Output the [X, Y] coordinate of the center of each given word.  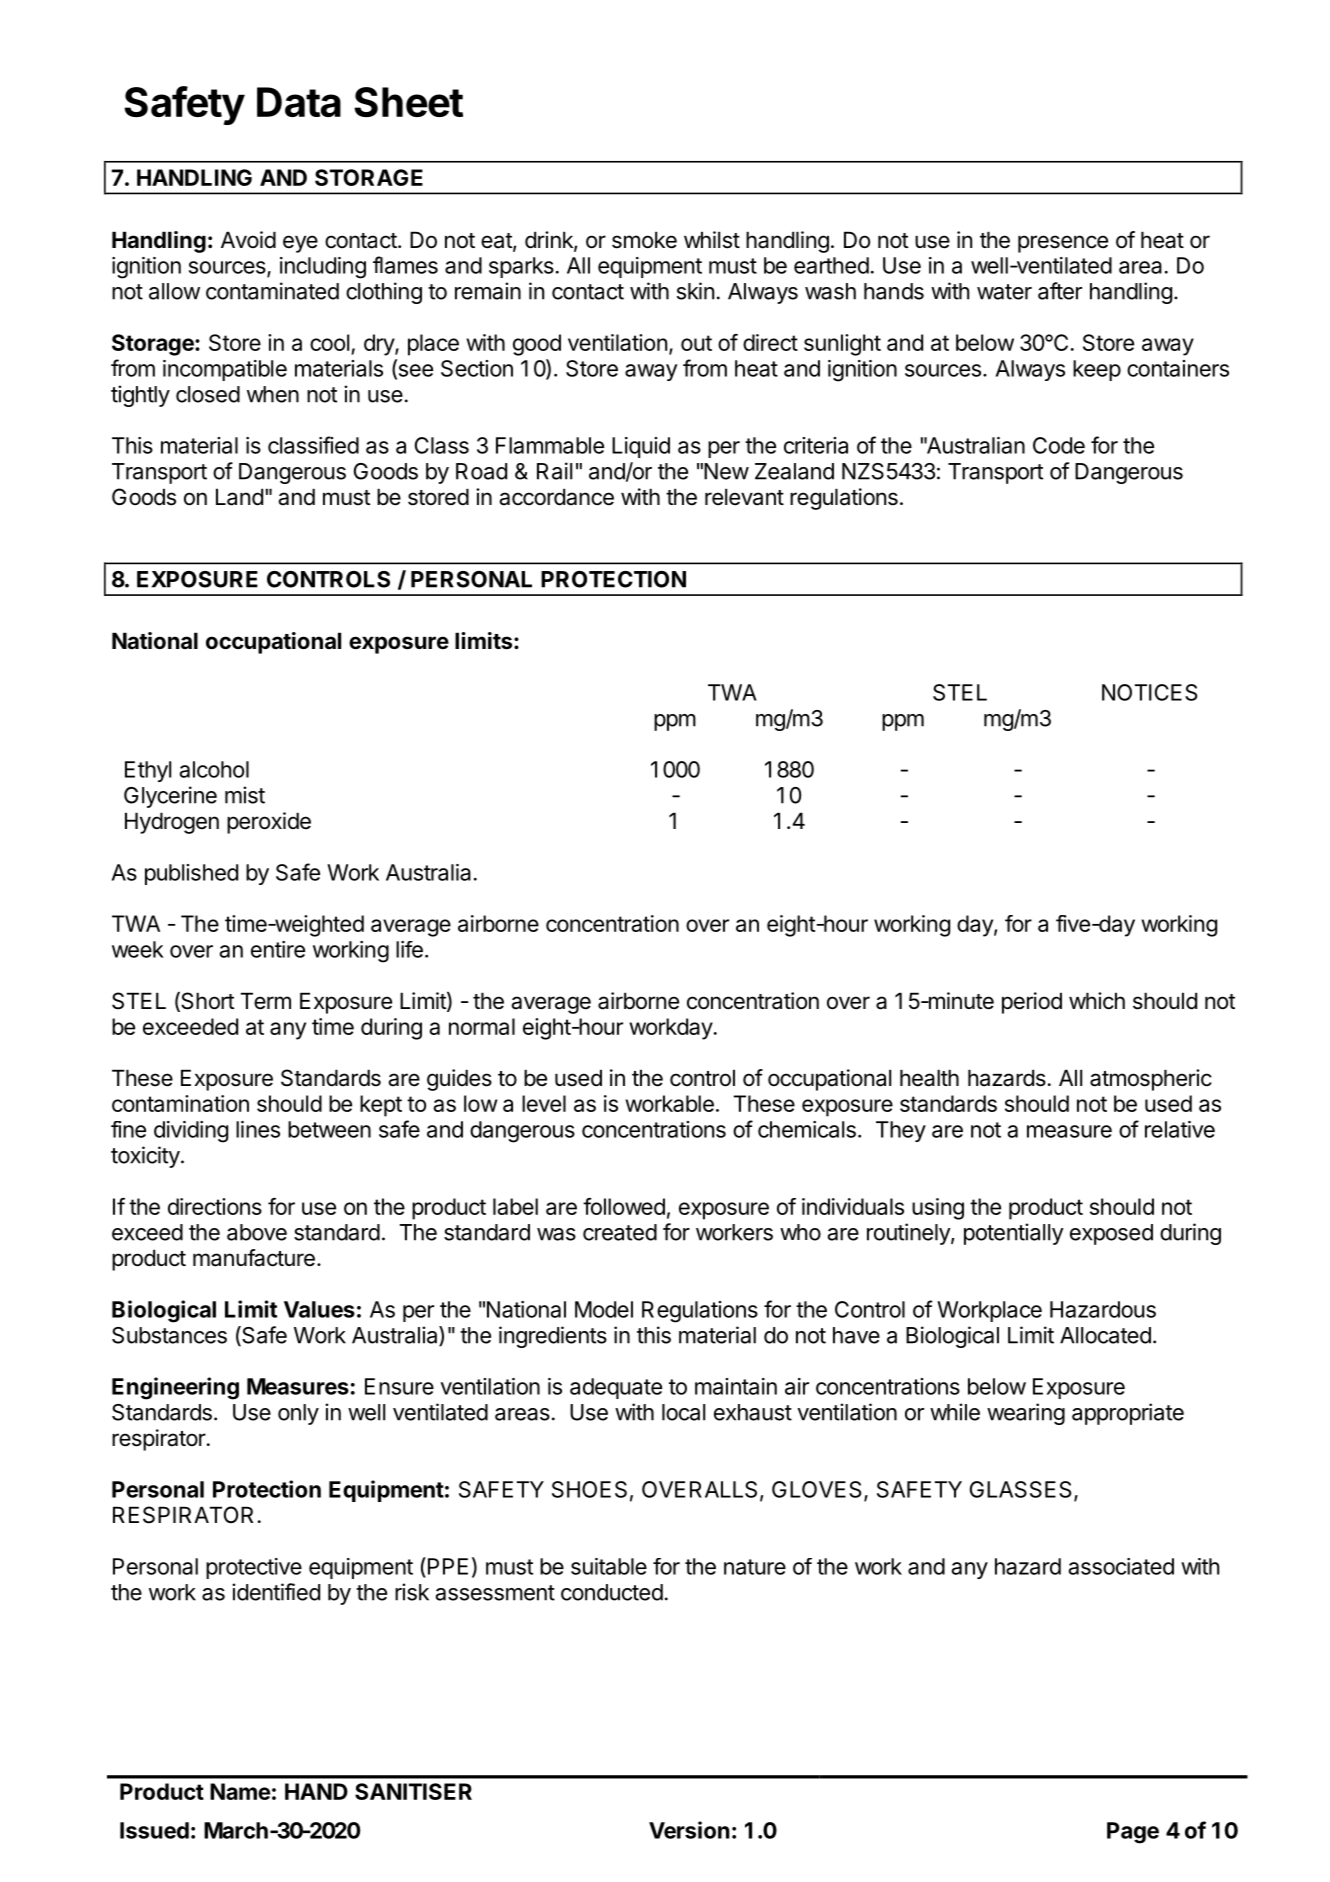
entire [278, 949]
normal [482, 1026]
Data [299, 102]
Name [240, 1791]
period [1032, 1003]
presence [1063, 244]
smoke [644, 240]
